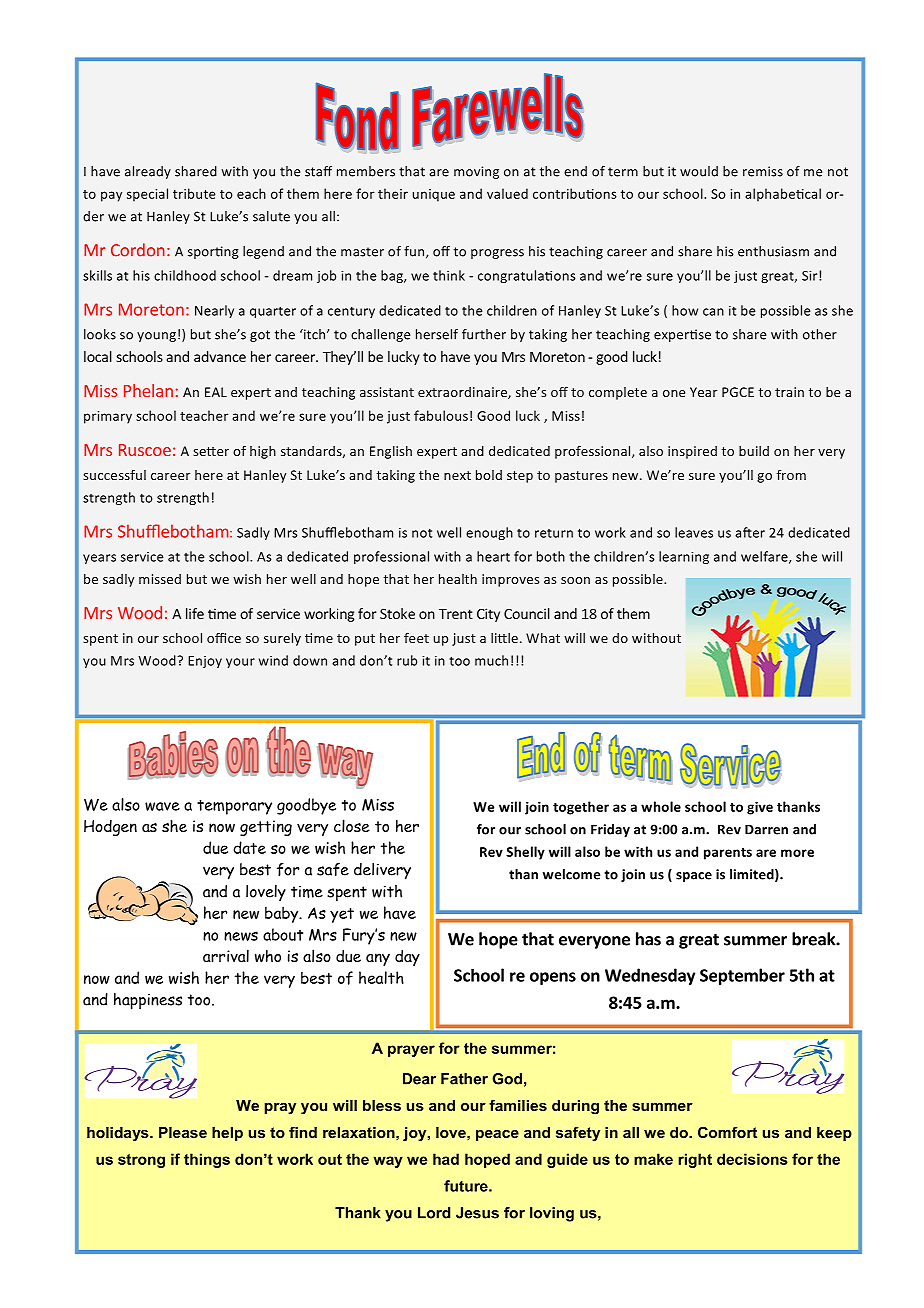 The width and height of the image is (924, 1308). What do you see at coordinates (378, 959) in the image?
I see `any` at bounding box center [378, 959].
